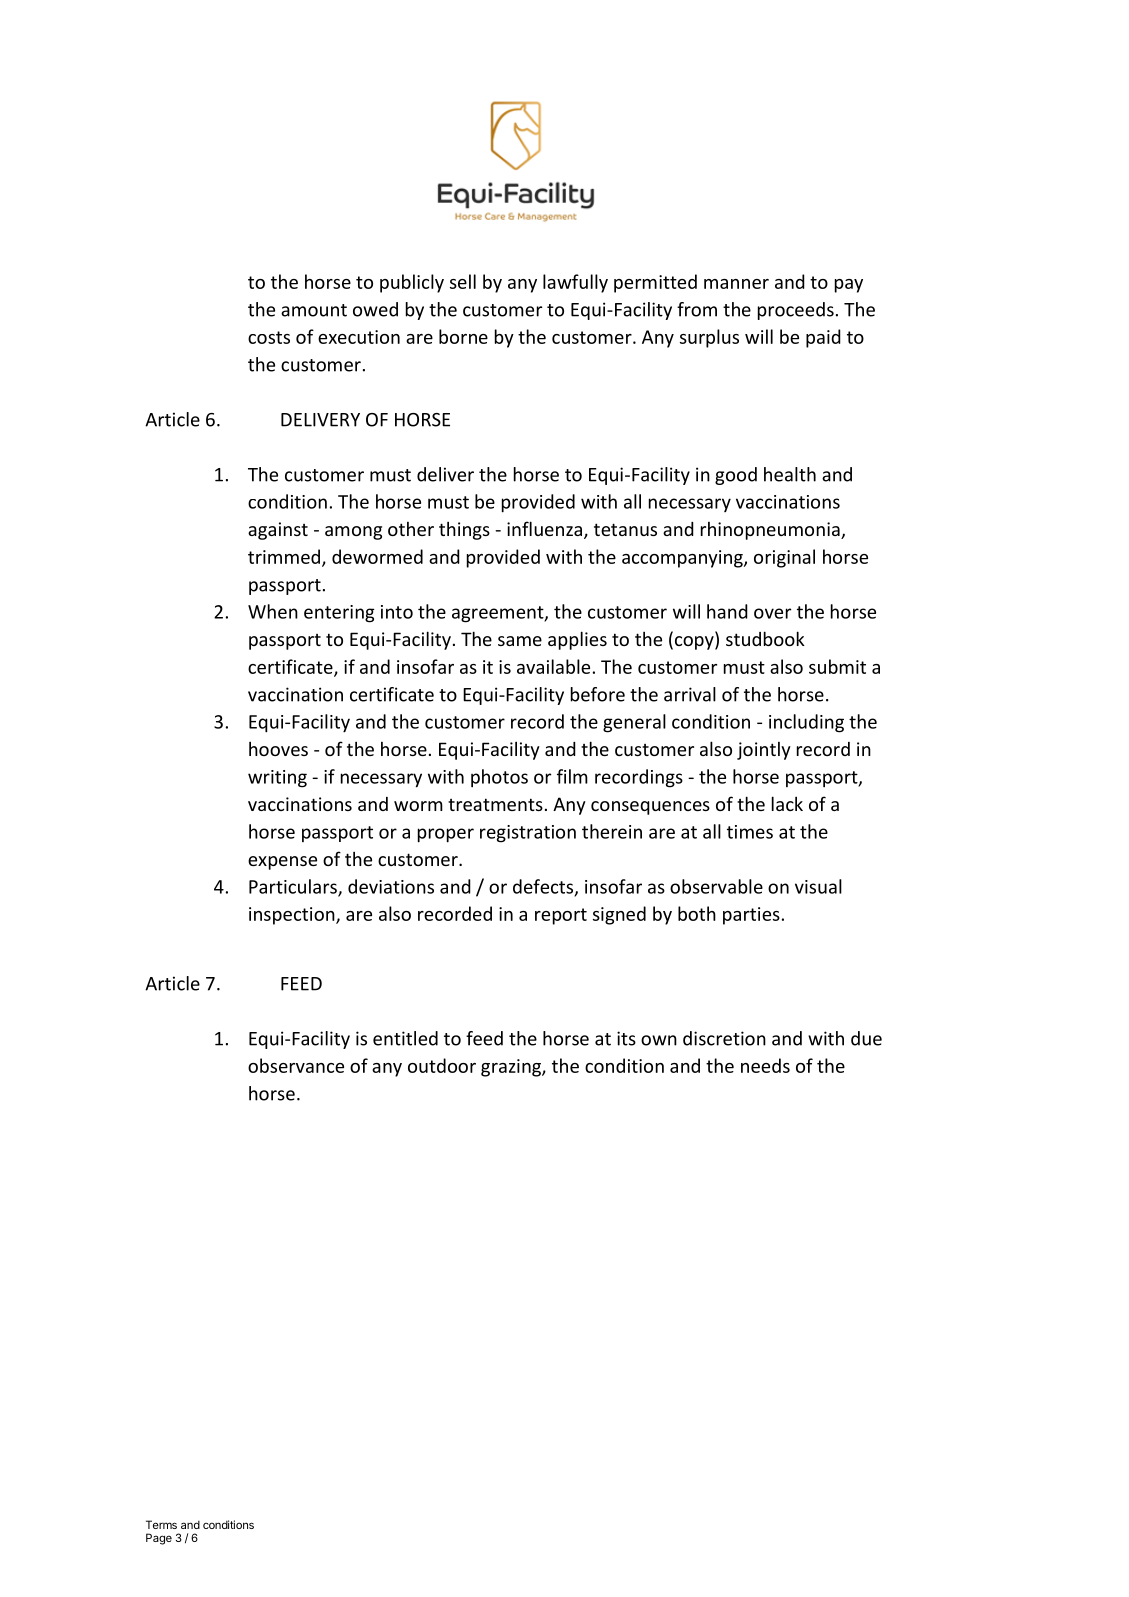 The height and width of the document is (1597, 1129). What do you see at coordinates (553, 666) in the document?
I see `available` at bounding box center [553, 666].
